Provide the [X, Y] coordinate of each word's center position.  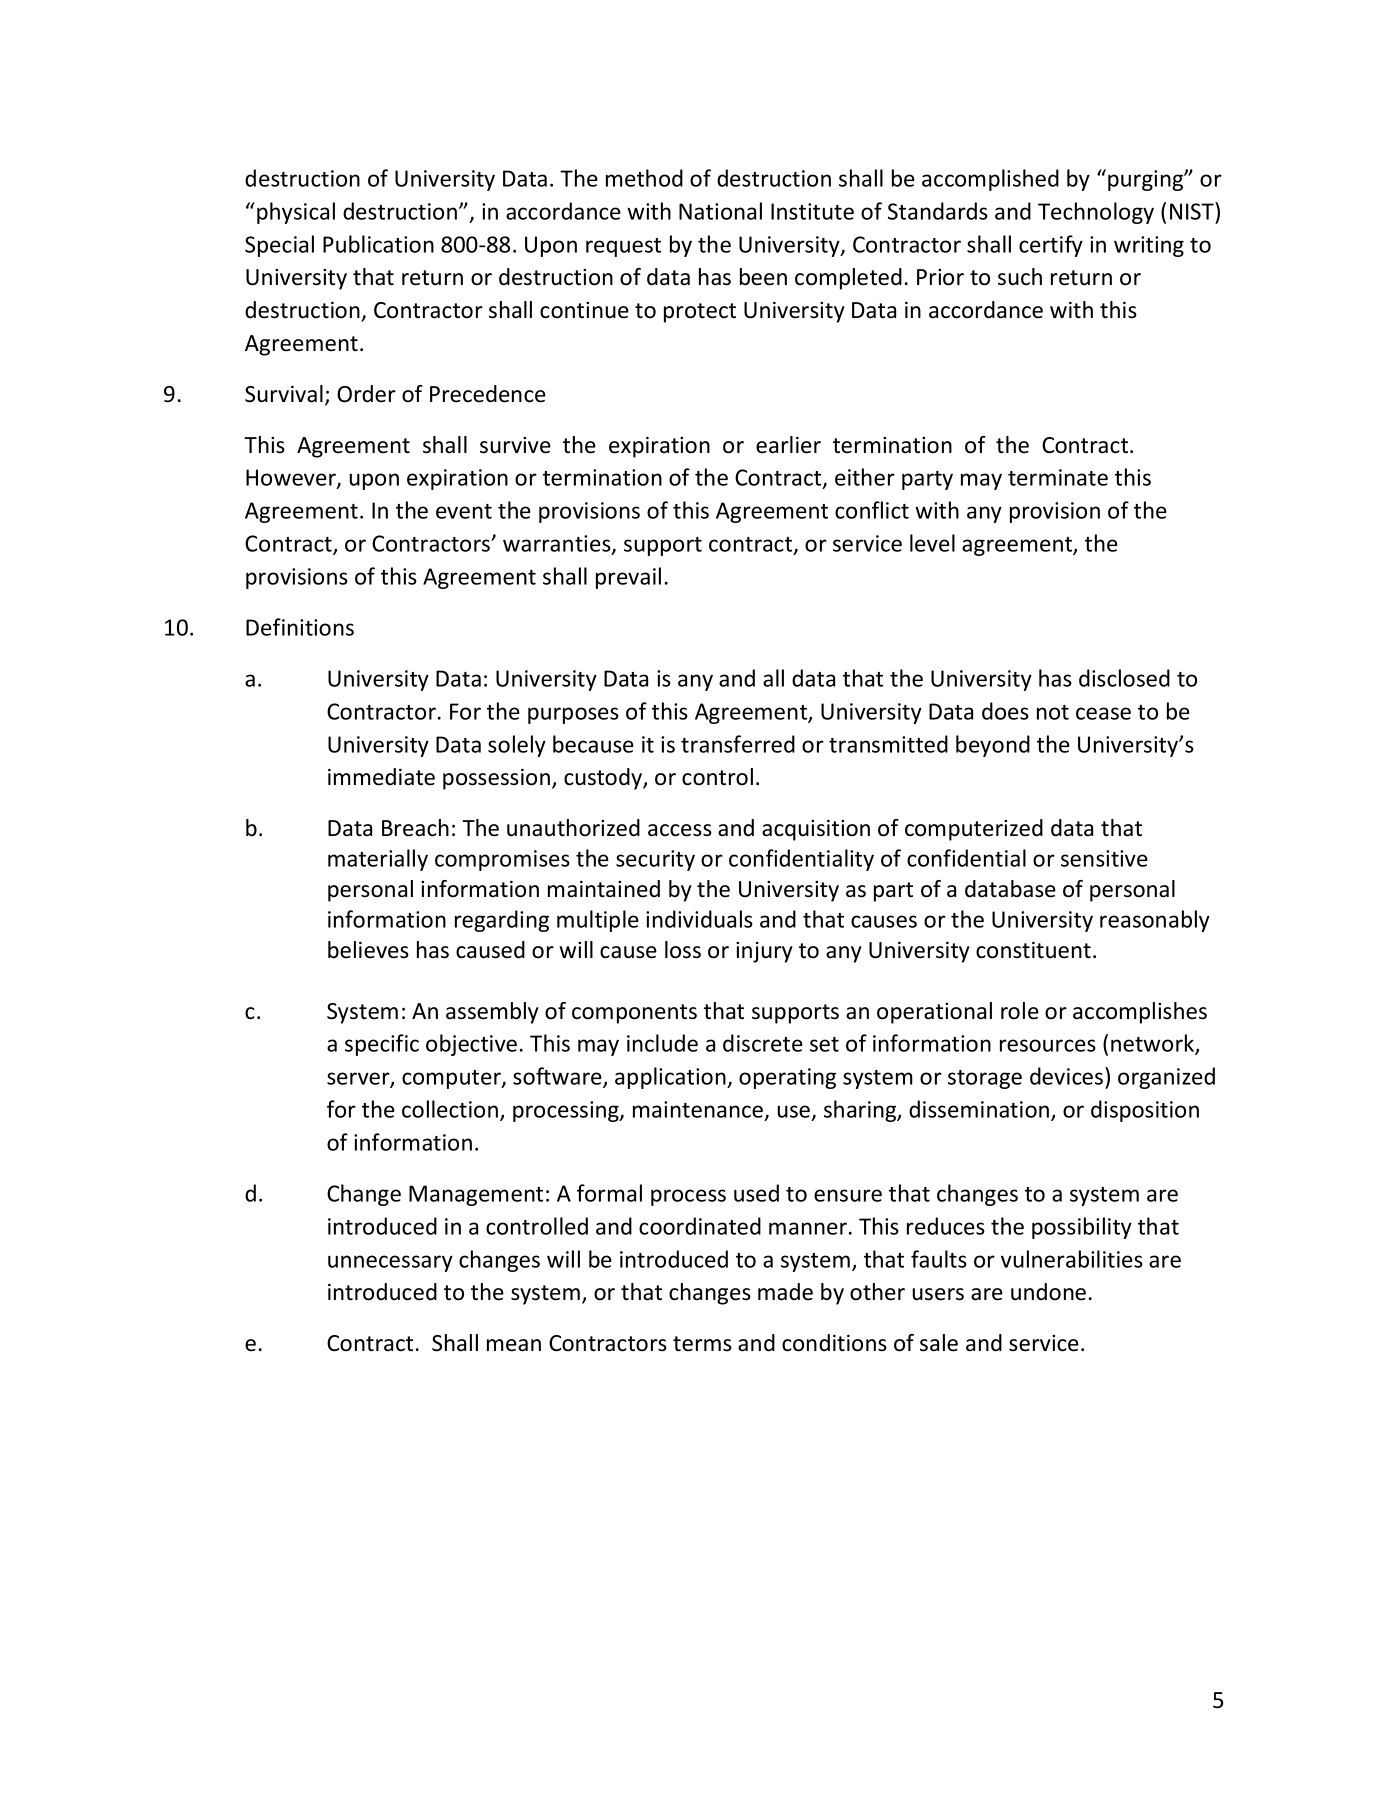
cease [1103, 713]
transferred [738, 744]
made [785, 1292]
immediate [381, 777]
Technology [1096, 213]
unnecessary [390, 1263]
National [720, 211]
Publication [378, 244]
